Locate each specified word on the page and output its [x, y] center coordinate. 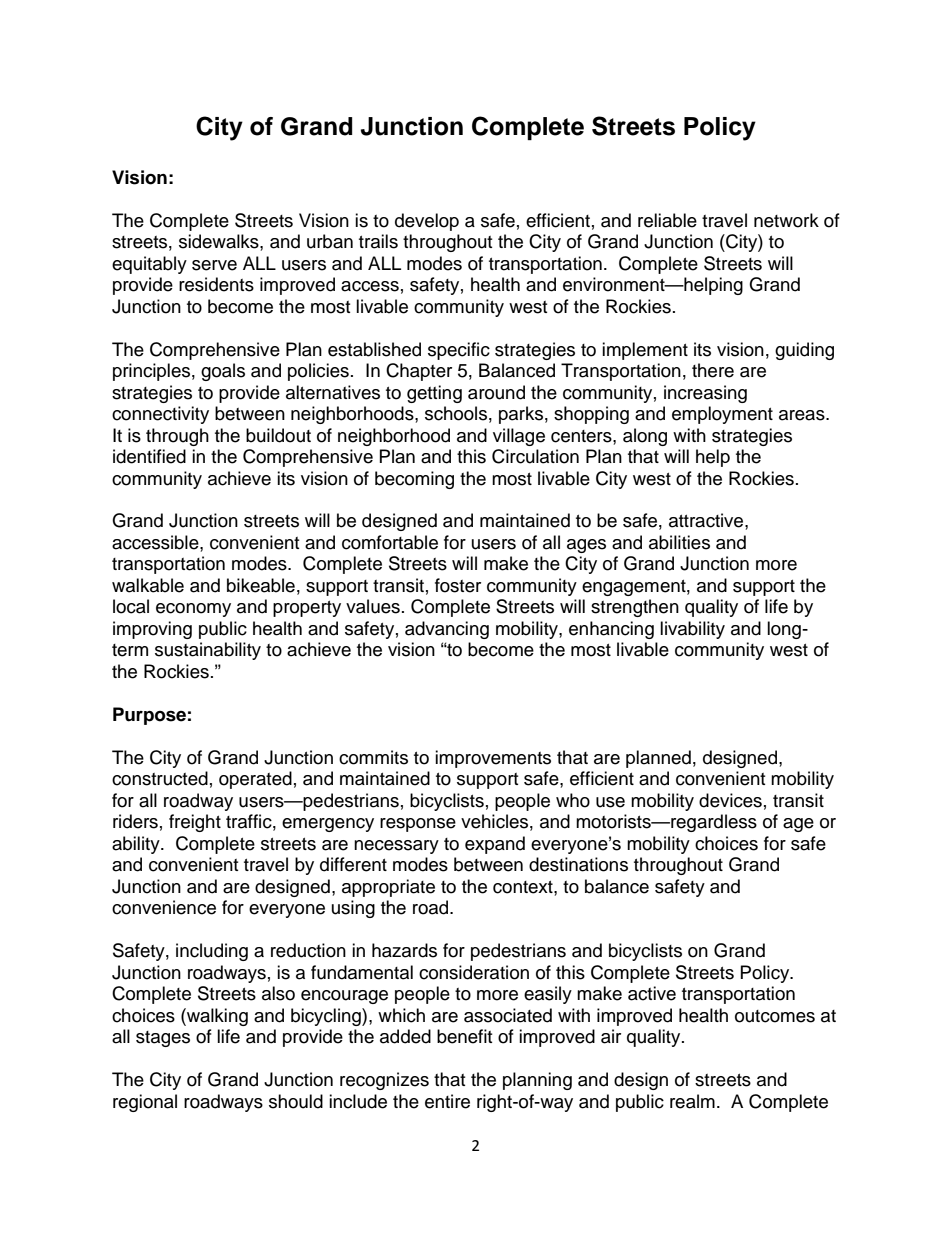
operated [255, 780]
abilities [679, 542]
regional [145, 1103]
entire [447, 1101]
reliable [667, 220]
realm [692, 1101]
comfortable [390, 542]
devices [730, 800]
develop [427, 222]
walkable [148, 585]
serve [214, 265]
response [418, 825]
